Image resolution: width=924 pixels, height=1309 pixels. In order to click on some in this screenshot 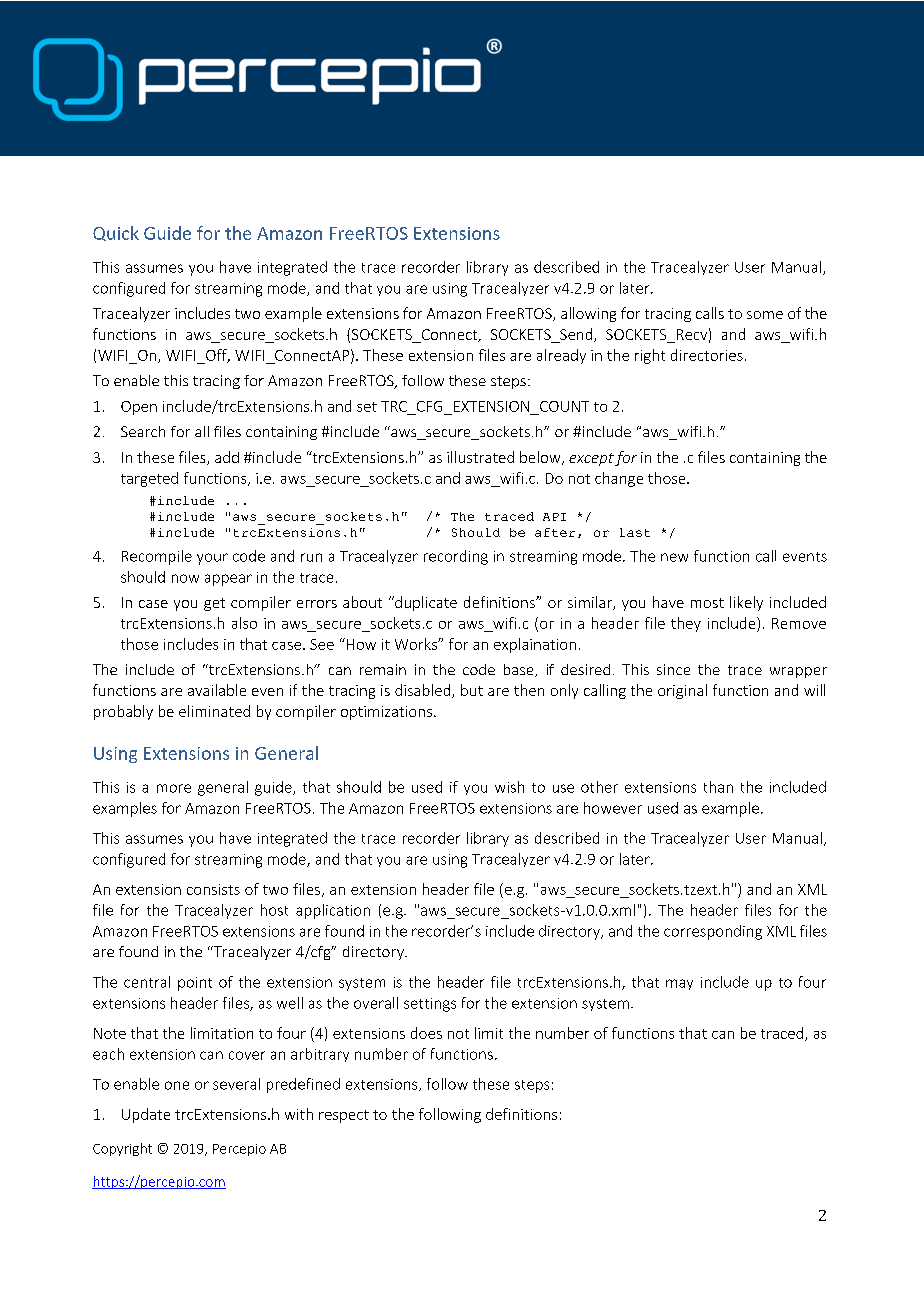, I will do `click(765, 315)`.
